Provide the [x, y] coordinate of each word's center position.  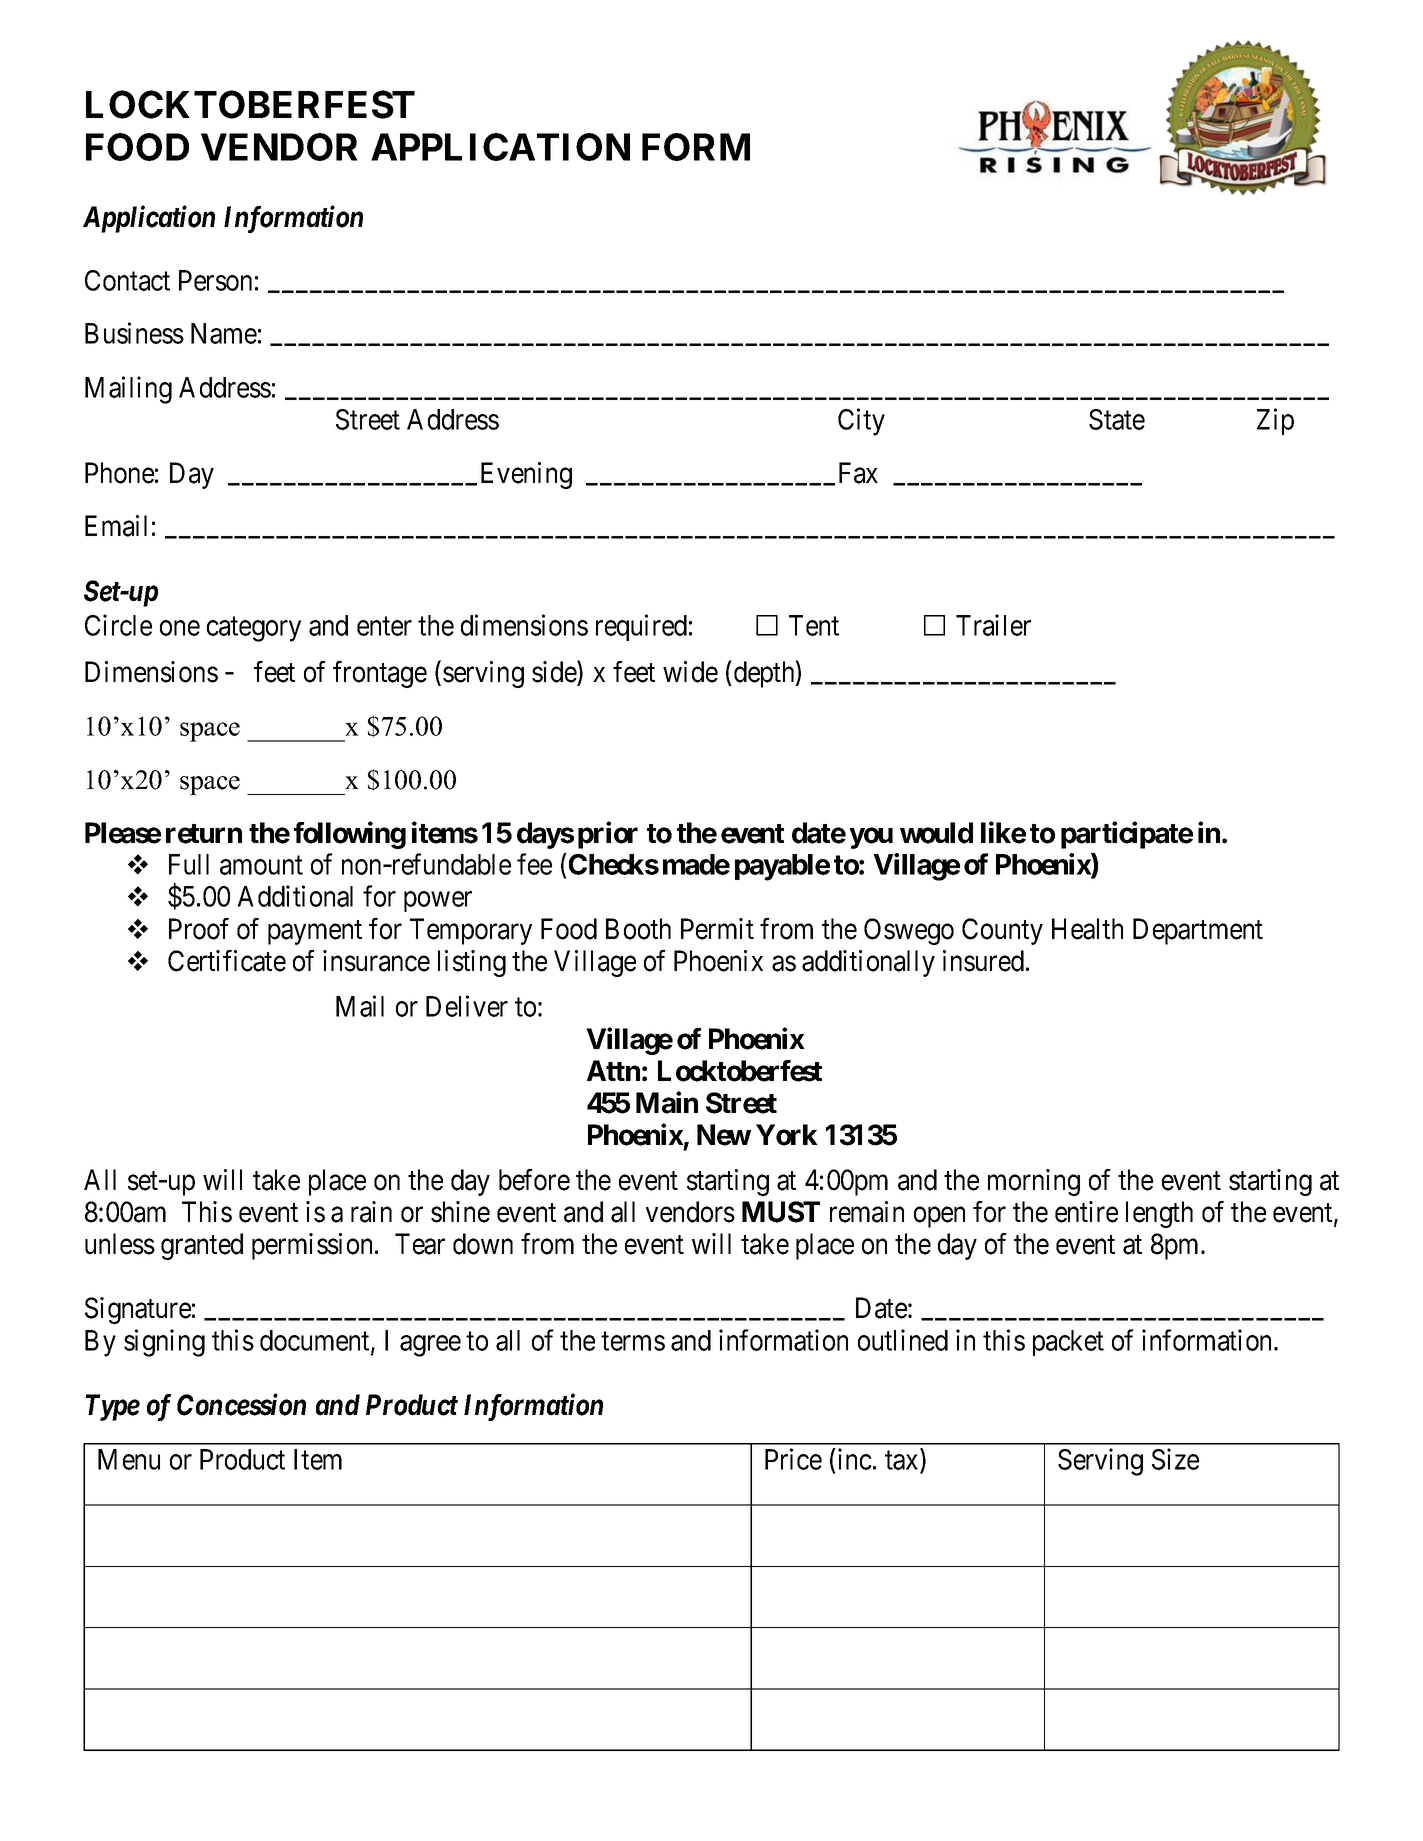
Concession [241, 1405]
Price [793, 1459]
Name [224, 333]
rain [371, 1212]
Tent [814, 625]
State [1117, 419]
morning [1034, 1182]
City [861, 422]
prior [608, 835]
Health [1087, 929]
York [787, 1135]
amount [261, 865]
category [254, 629]
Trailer [993, 625]
